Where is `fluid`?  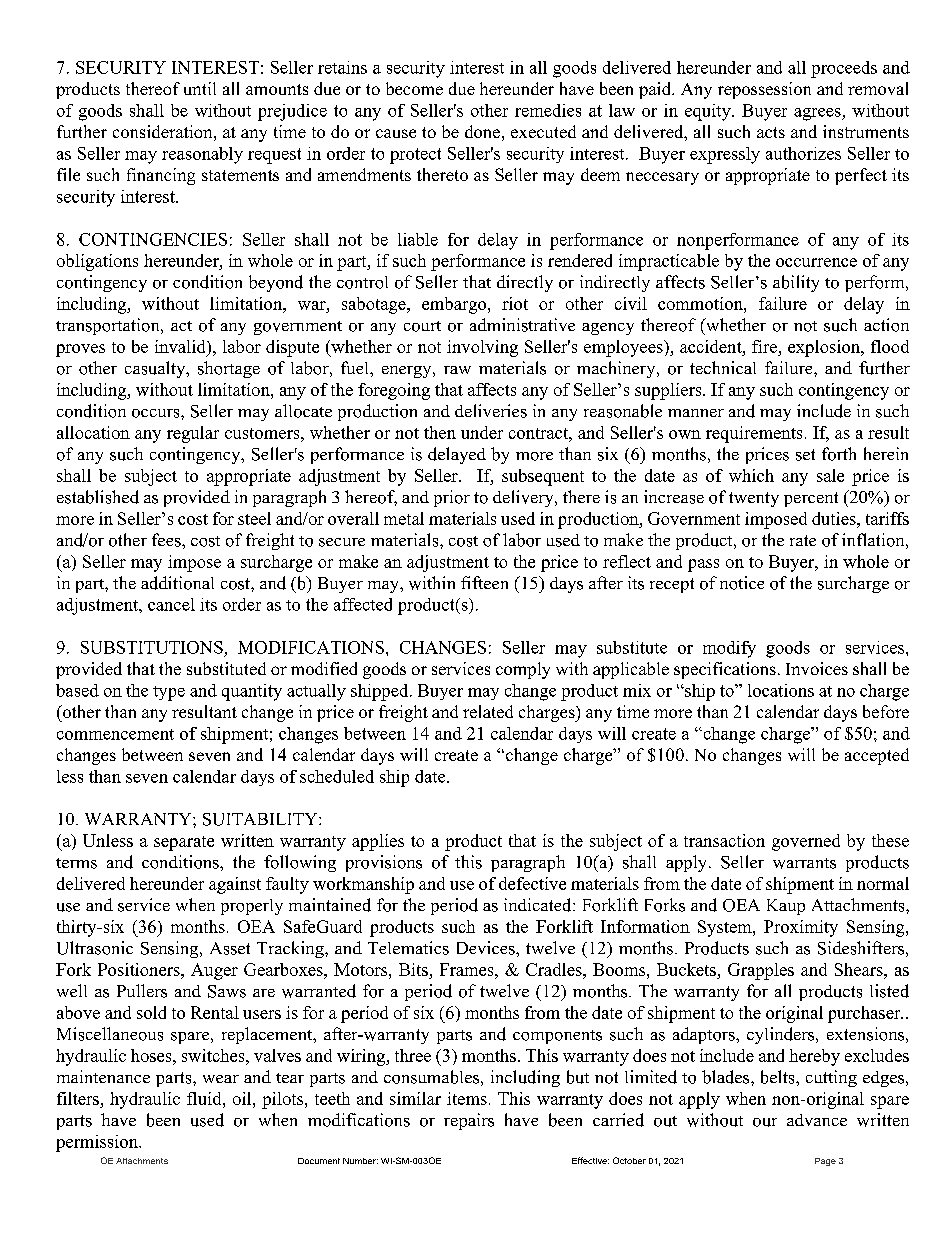
fluid is located at coordinates (205, 1098).
